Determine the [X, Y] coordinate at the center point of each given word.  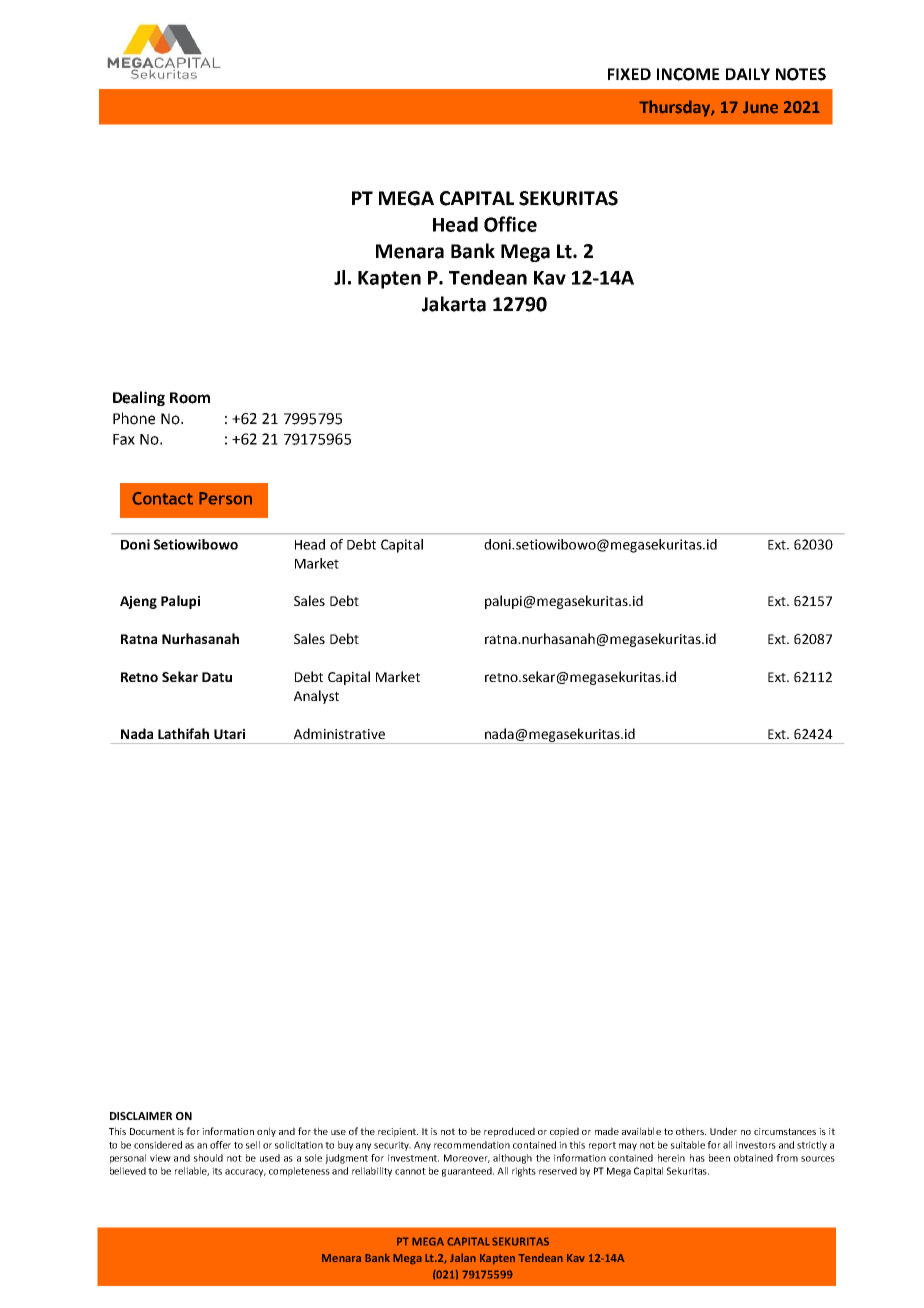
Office [510, 224]
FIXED [629, 74]
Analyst [316, 697]
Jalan [463, 1257]
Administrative [339, 733]
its [217, 1171]
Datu [217, 677]
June [760, 107]
